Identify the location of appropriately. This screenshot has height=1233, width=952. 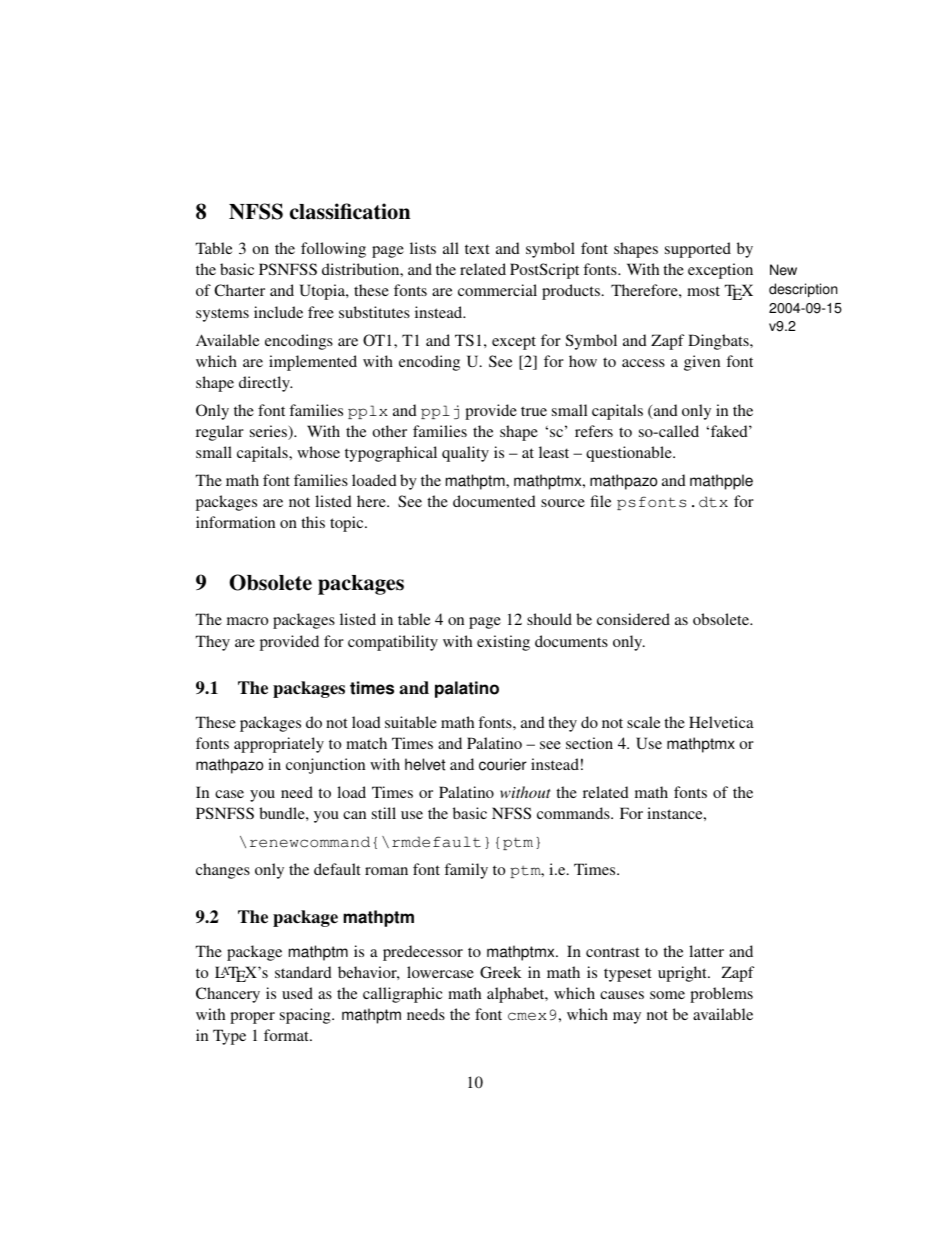
(279, 745).
